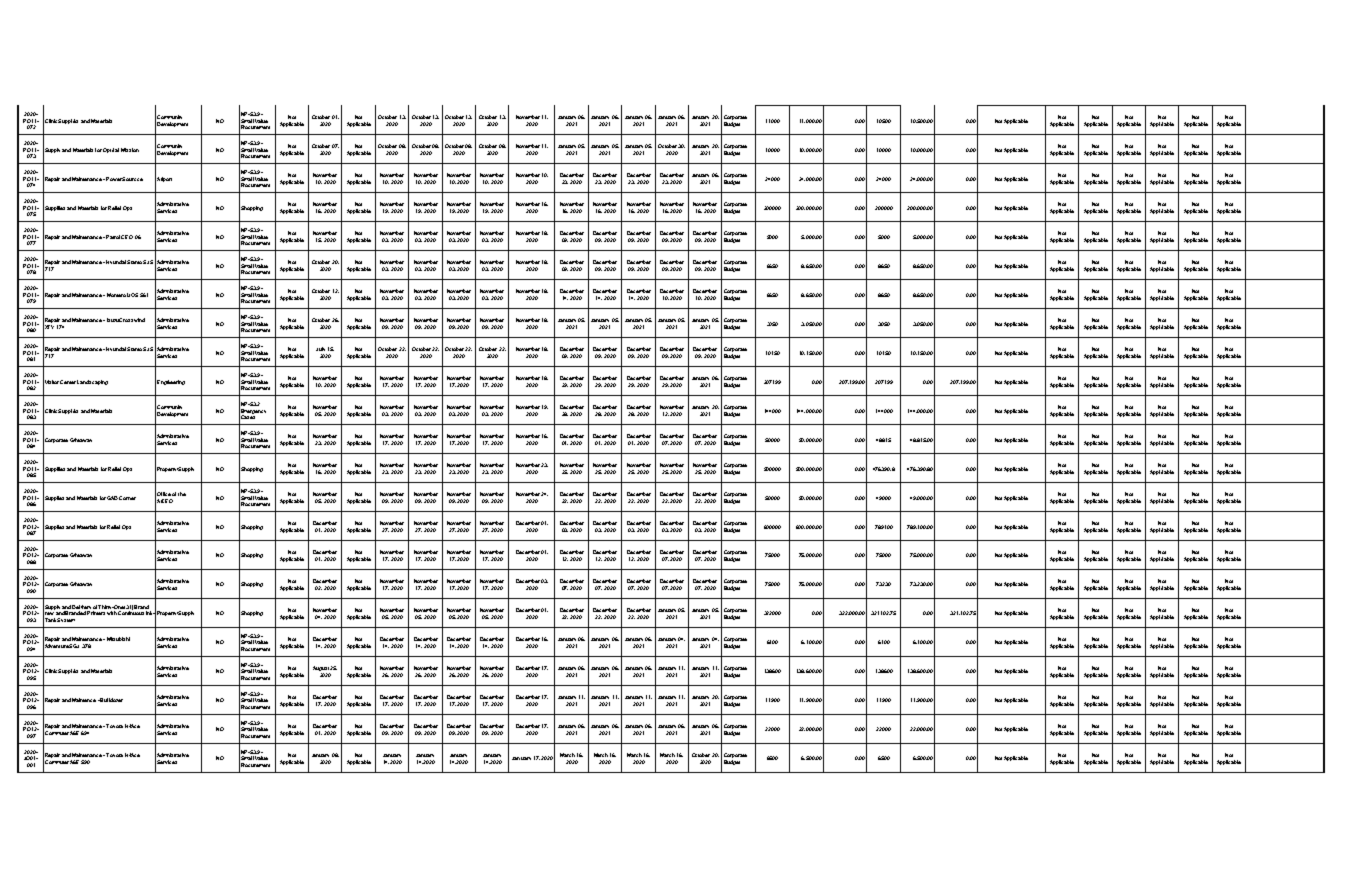 The height and width of the image is (896, 1371). What do you see at coordinates (321, 670) in the image?
I see `August` at bounding box center [321, 670].
